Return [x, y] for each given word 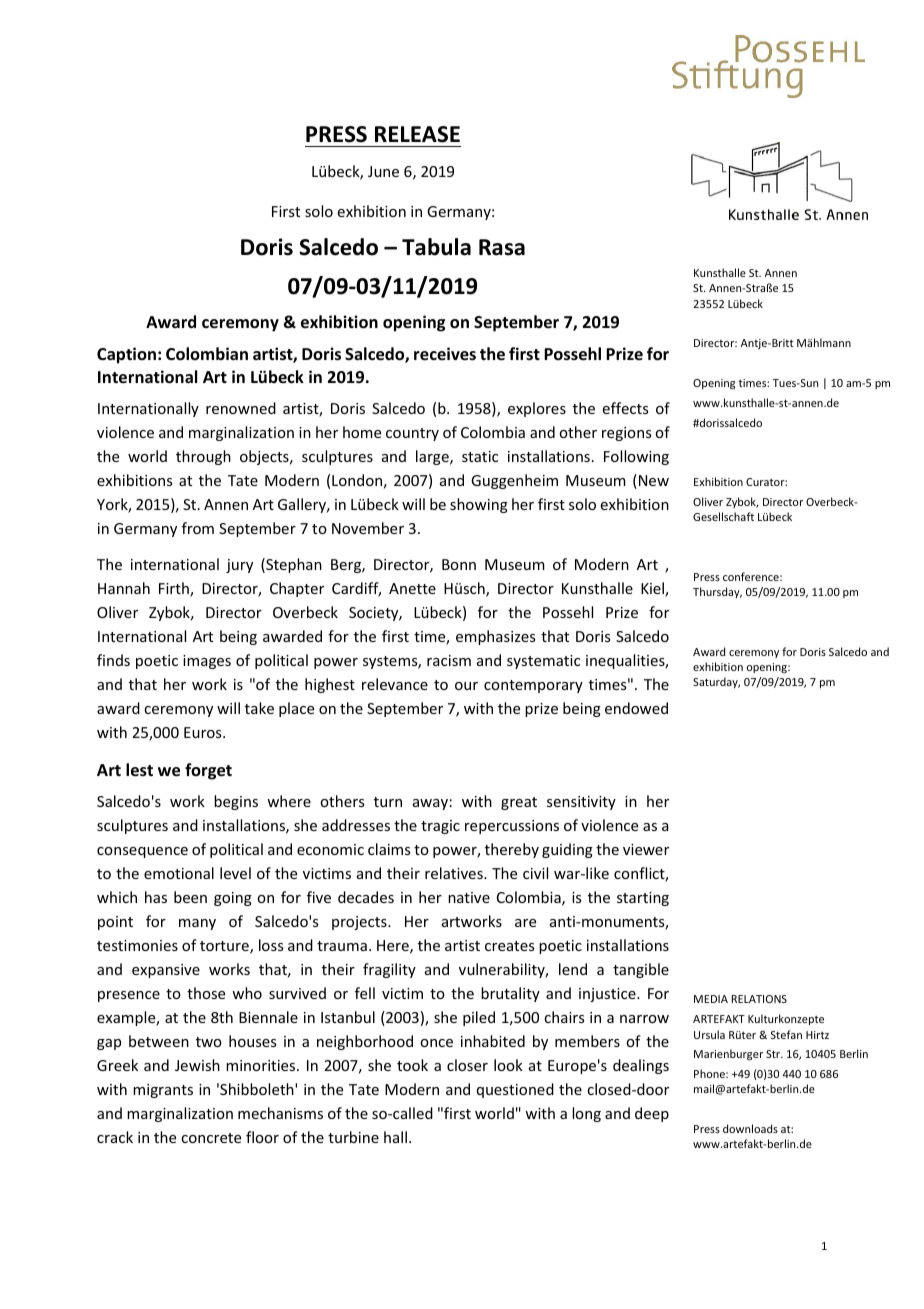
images [207, 662]
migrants [163, 1091]
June [383, 171]
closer [467, 1065]
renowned [241, 408]
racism [449, 660]
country [412, 434]
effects [625, 408]
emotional [179, 873]
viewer [646, 849]
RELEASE [417, 134]
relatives [455, 873]
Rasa [502, 247]
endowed [636, 708]
